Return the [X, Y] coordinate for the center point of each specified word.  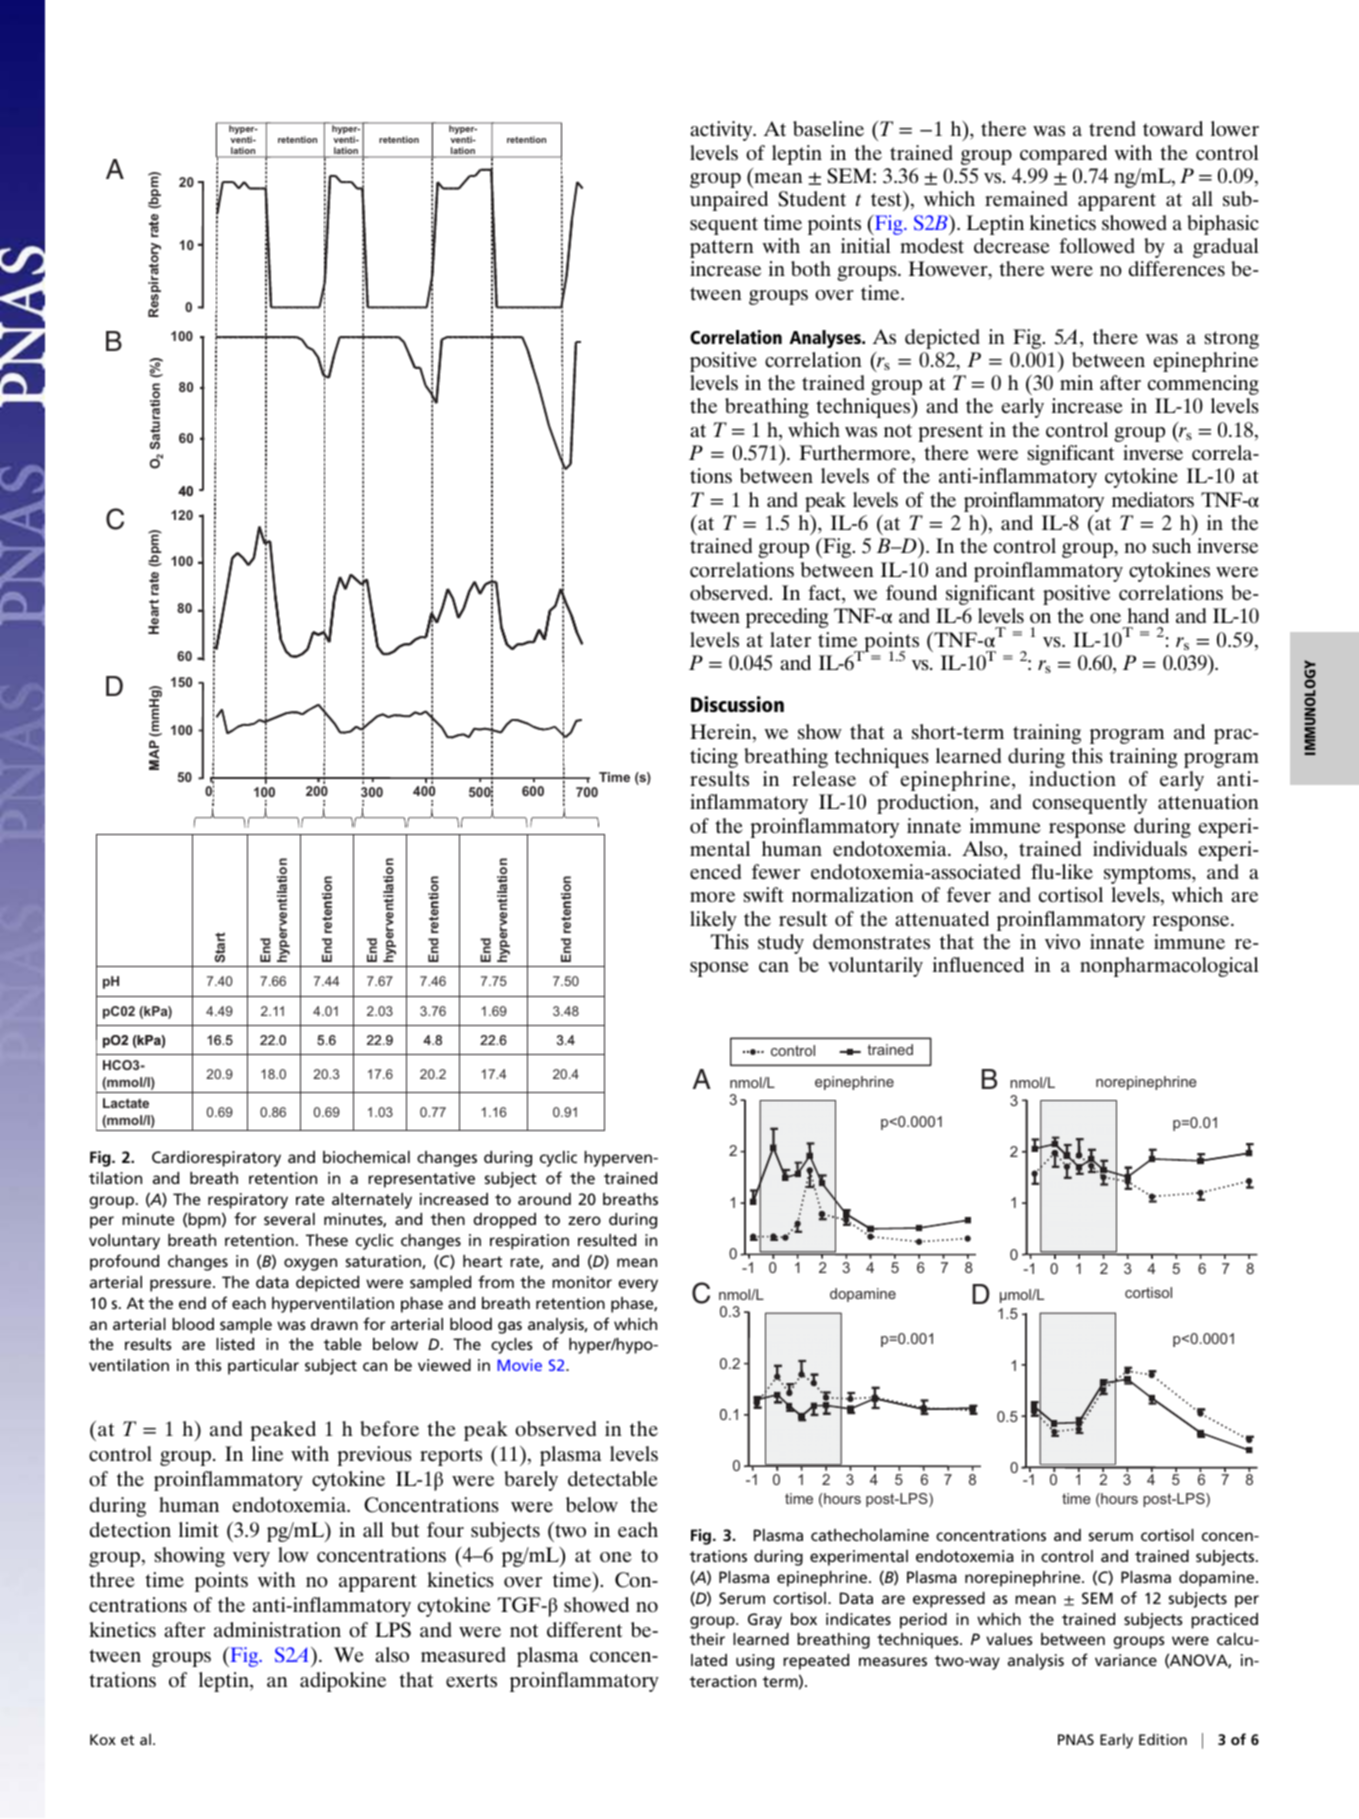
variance [1126, 1660]
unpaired [729, 201]
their [707, 1639]
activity [722, 131]
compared [1063, 155]
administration [277, 1630]
